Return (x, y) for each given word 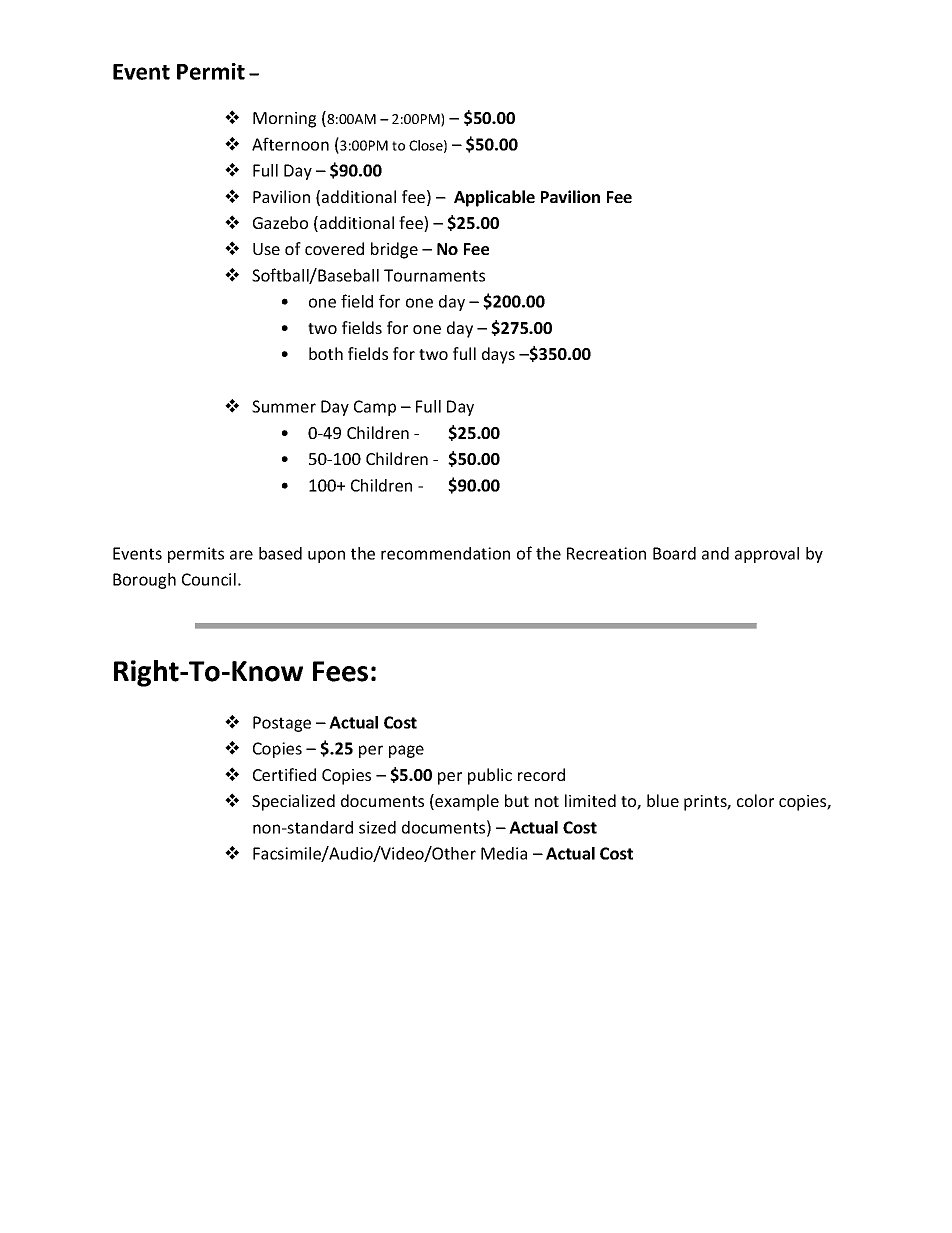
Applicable (494, 198)
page (406, 751)
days (498, 355)
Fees (340, 671)
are (241, 555)
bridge (394, 250)
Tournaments (434, 275)
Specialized (293, 802)
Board (674, 553)
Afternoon (290, 144)
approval (767, 555)
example (466, 802)
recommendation (445, 553)
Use (266, 249)
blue (663, 800)
